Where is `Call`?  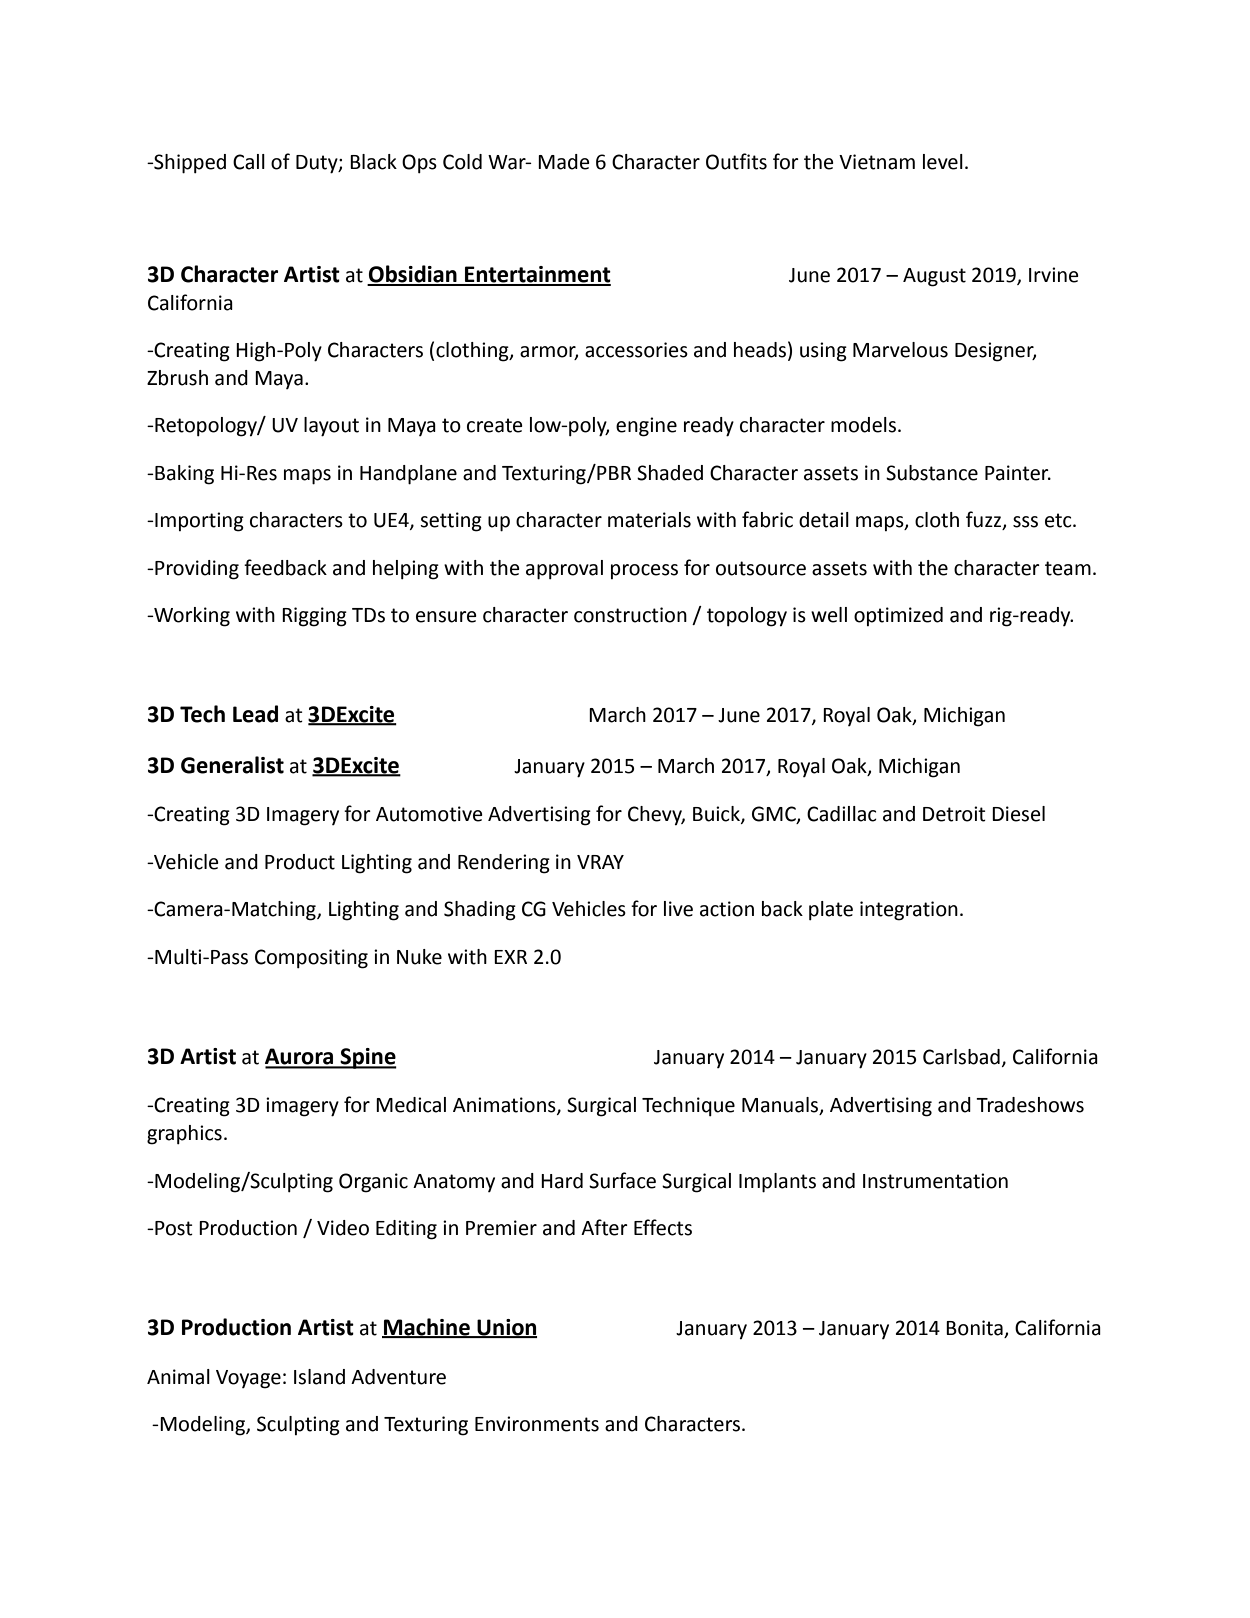 Call is located at coordinates (249, 162).
